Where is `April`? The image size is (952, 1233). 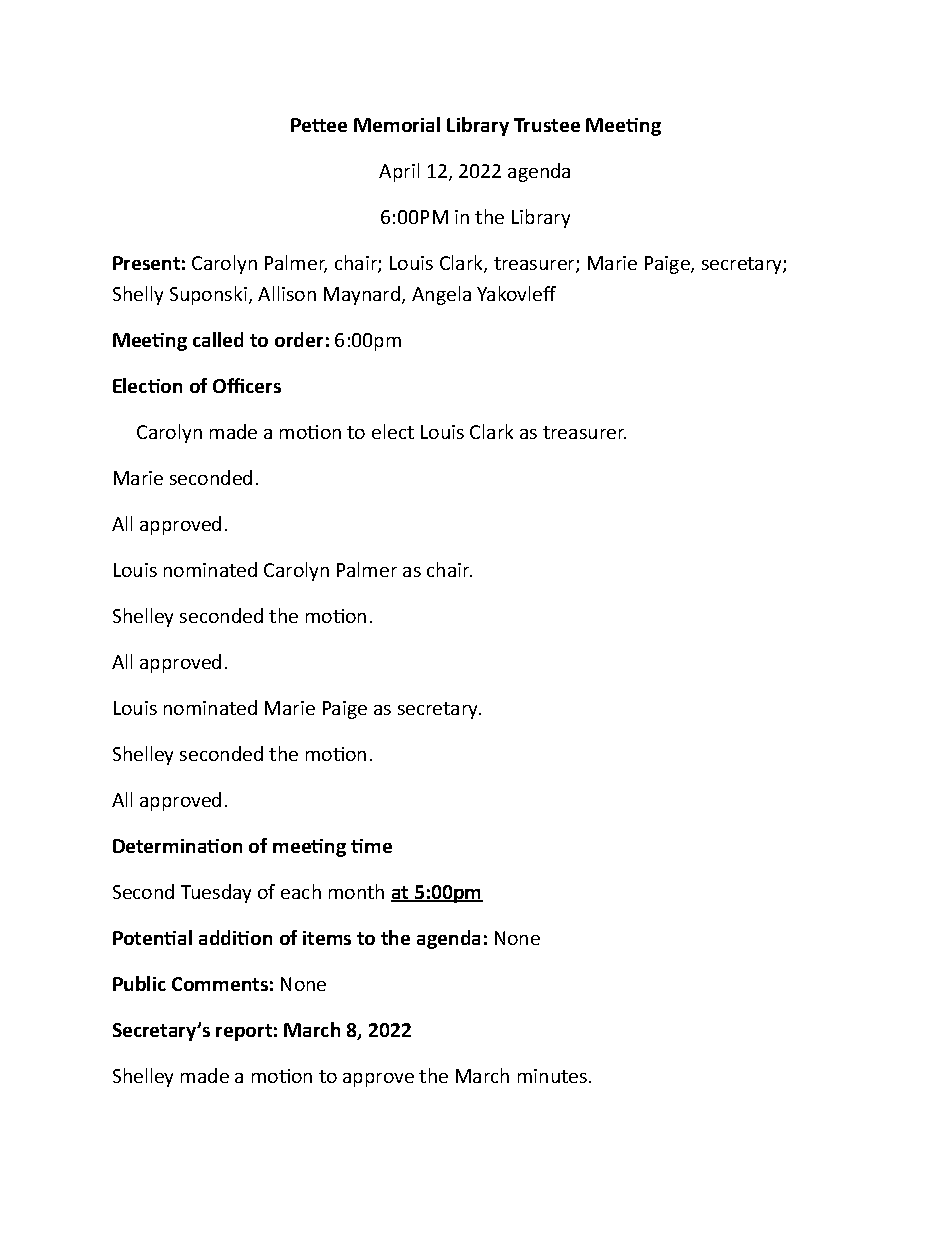 April is located at coordinates (399, 172).
